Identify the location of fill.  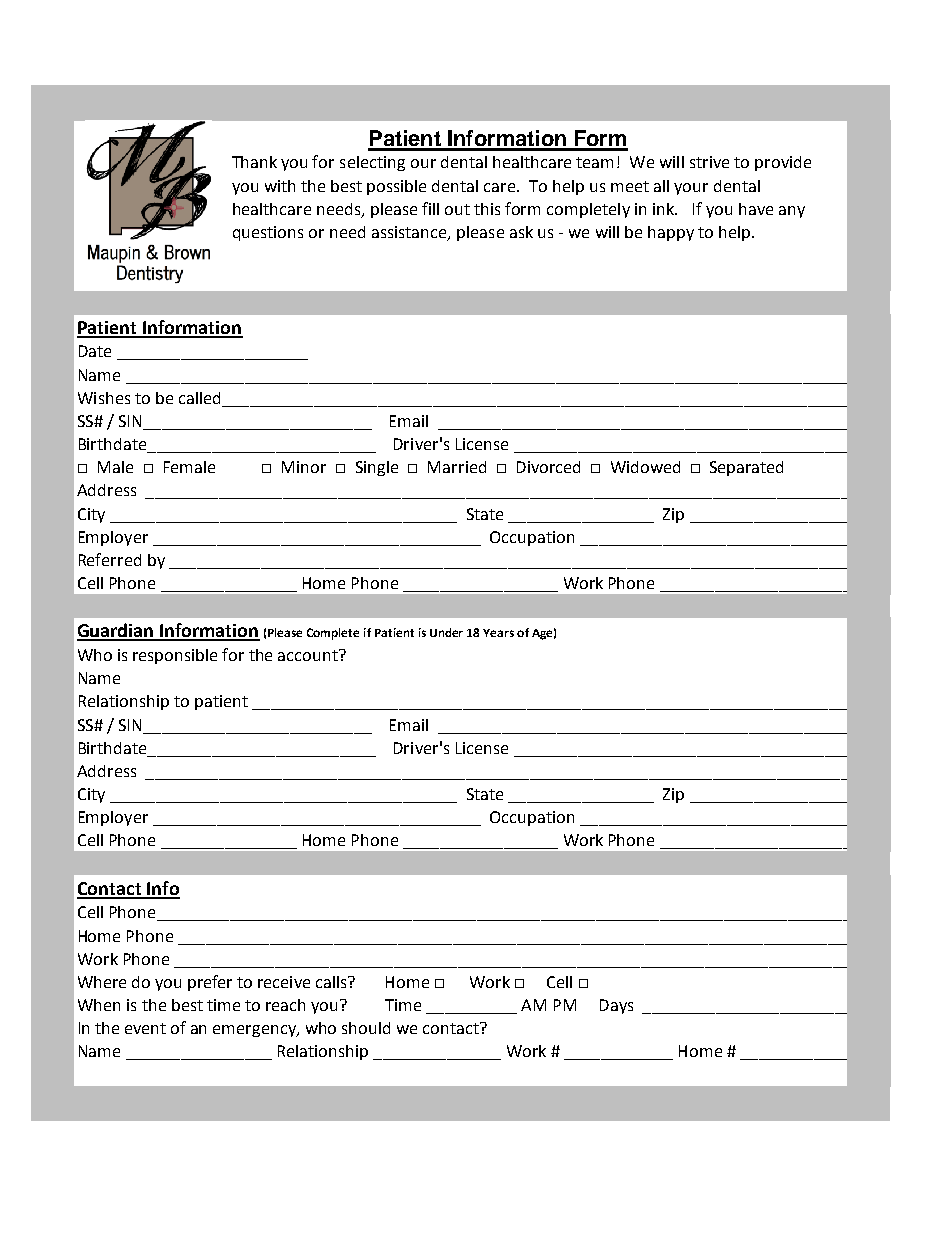
(430, 208).
